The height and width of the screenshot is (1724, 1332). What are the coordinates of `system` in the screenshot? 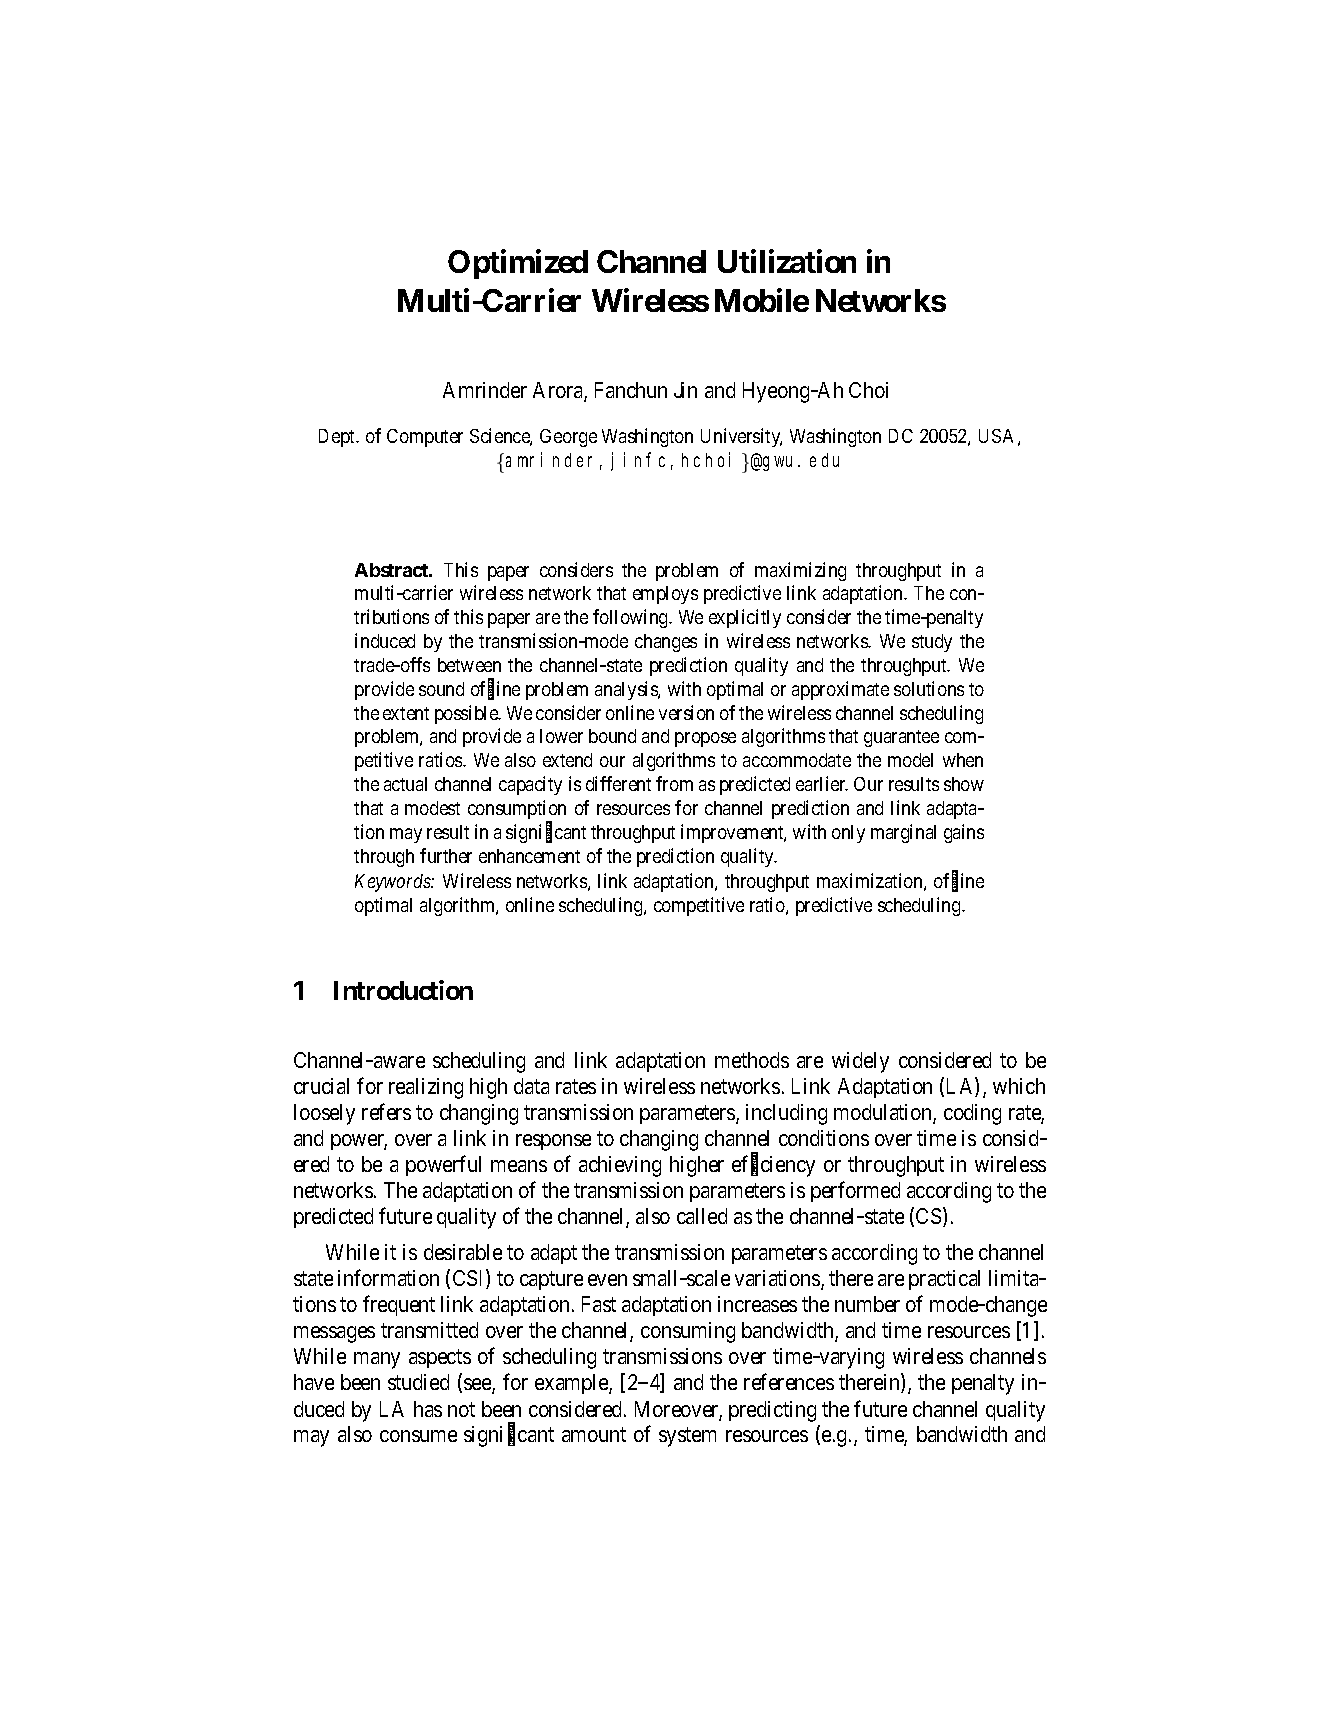 It's located at (687, 1437).
